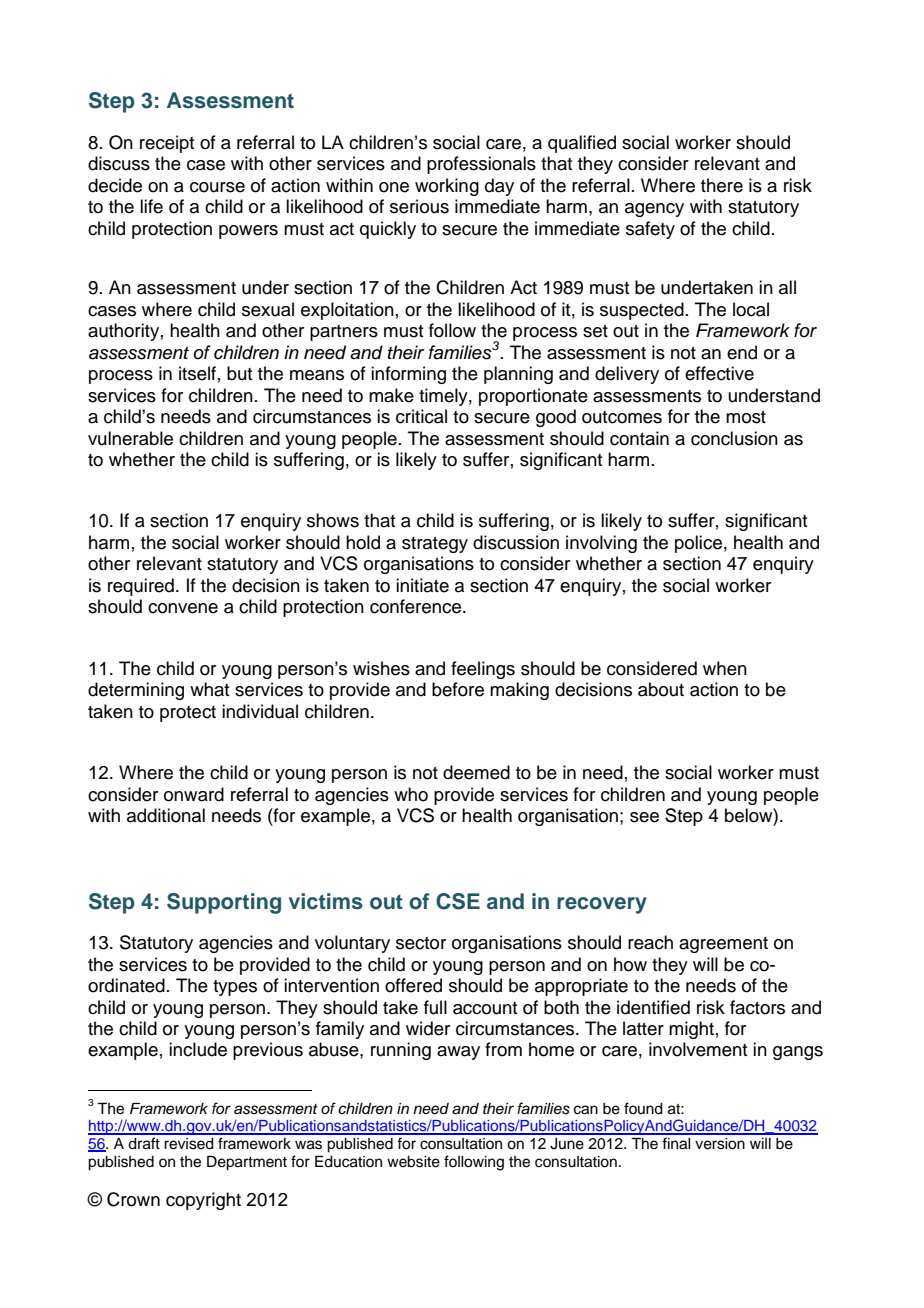  I want to click on strategy, so click(435, 545).
